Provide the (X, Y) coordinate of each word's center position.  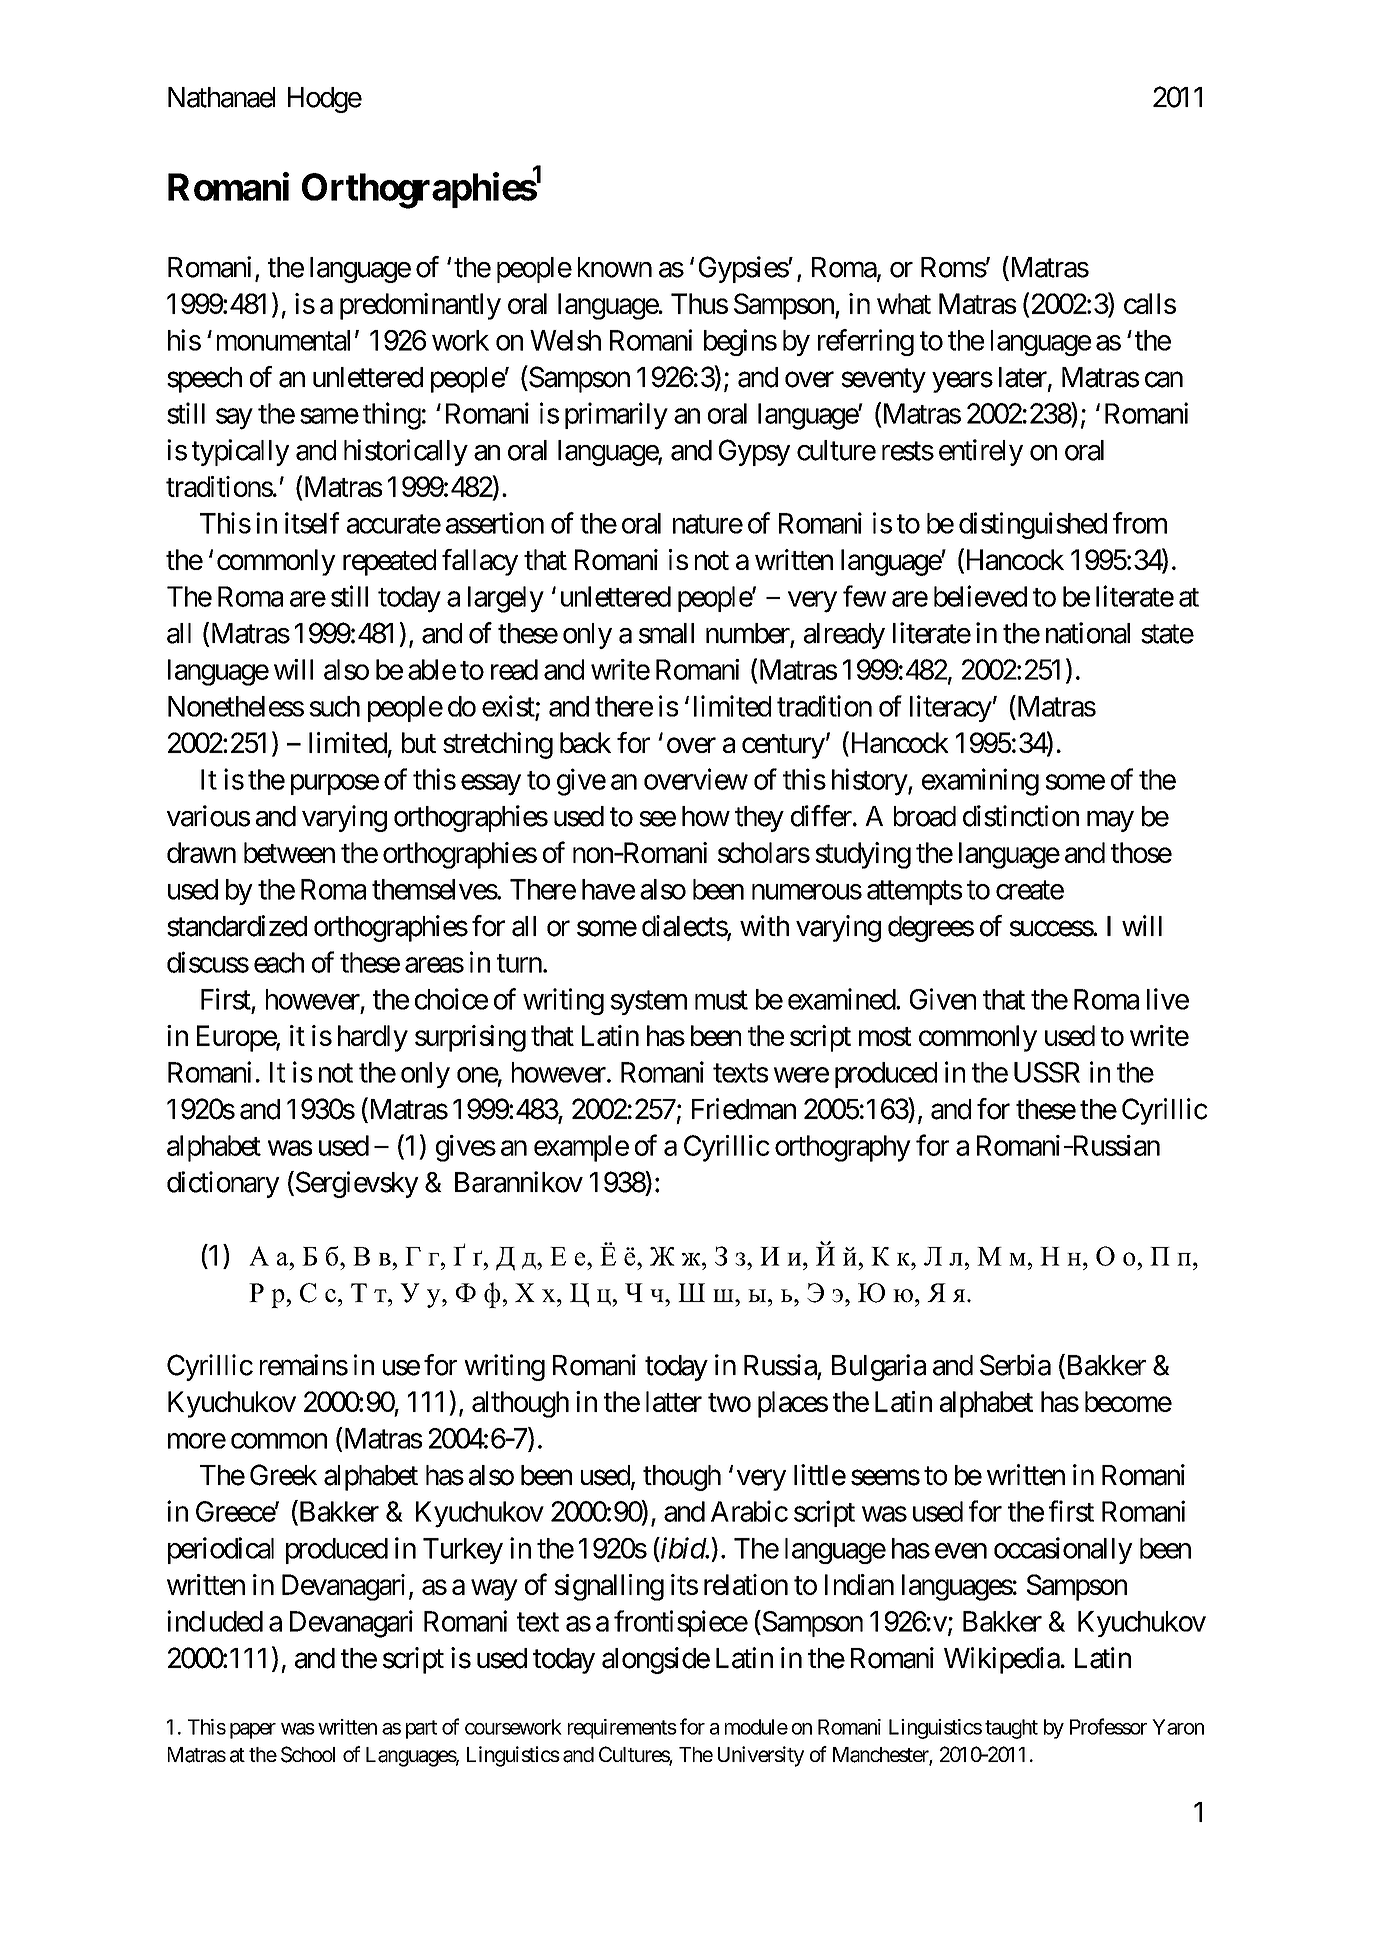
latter (674, 1401)
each (279, 962)
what (904, 303)
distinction (1021, 816)
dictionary (223, 1184)
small (666, 633)
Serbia (1015, 1365)
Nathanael (221, 97)
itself (312, 523)
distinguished (1033, 525)
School (308, 1754)
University (761, 1756)
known (615, 267)
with (764, 925)
